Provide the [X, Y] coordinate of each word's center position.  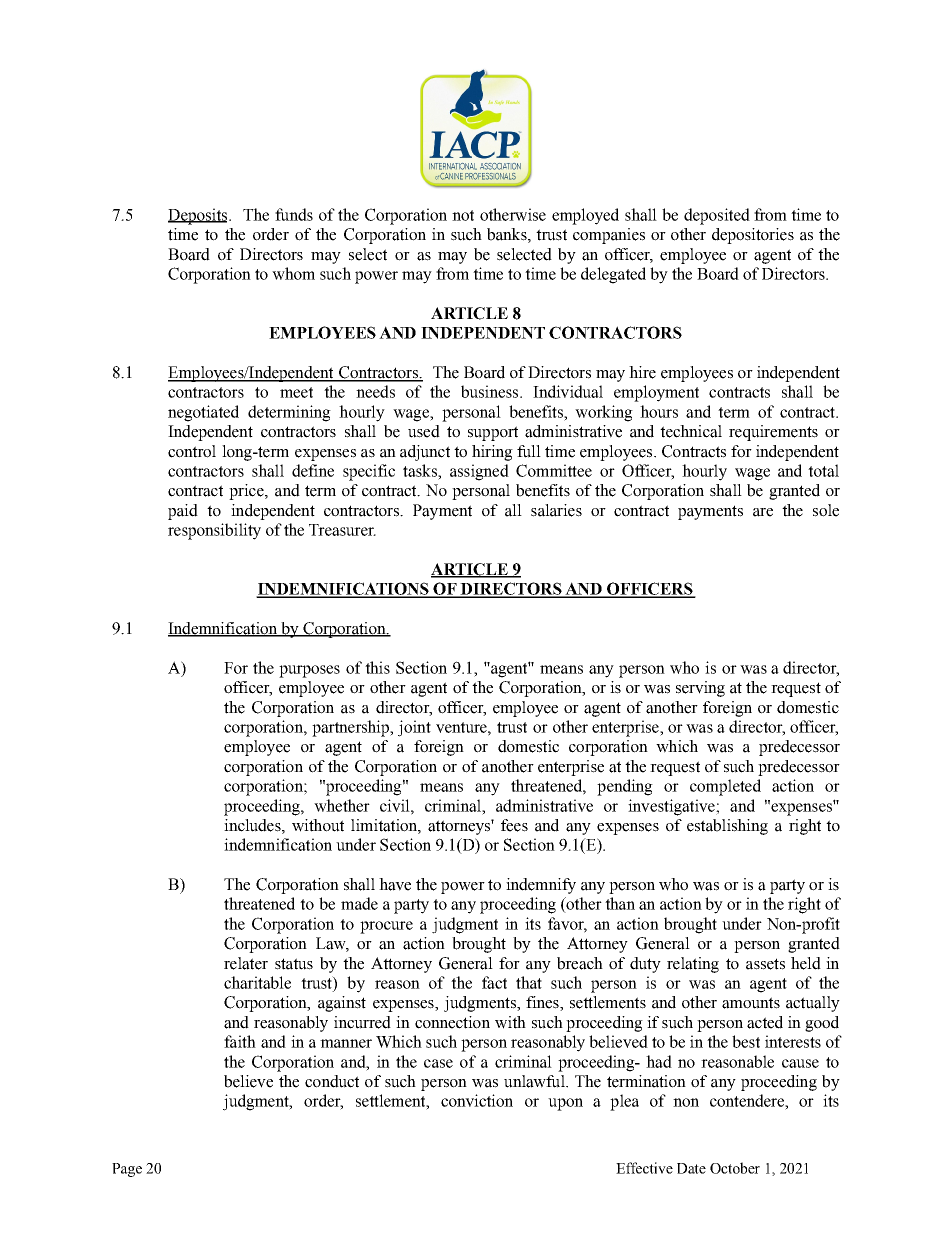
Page [127, 1170]
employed [585, 216]
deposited [717, 216]
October [735, 1168]
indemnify [541, 886]
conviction [477, 1100]
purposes [309, 671]
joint [414, 728]
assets [765, 964]
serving [700, 689]
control [192, 451]
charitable [257, 982]
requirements [773, 433]
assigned [479, 472]
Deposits [199, 216]
